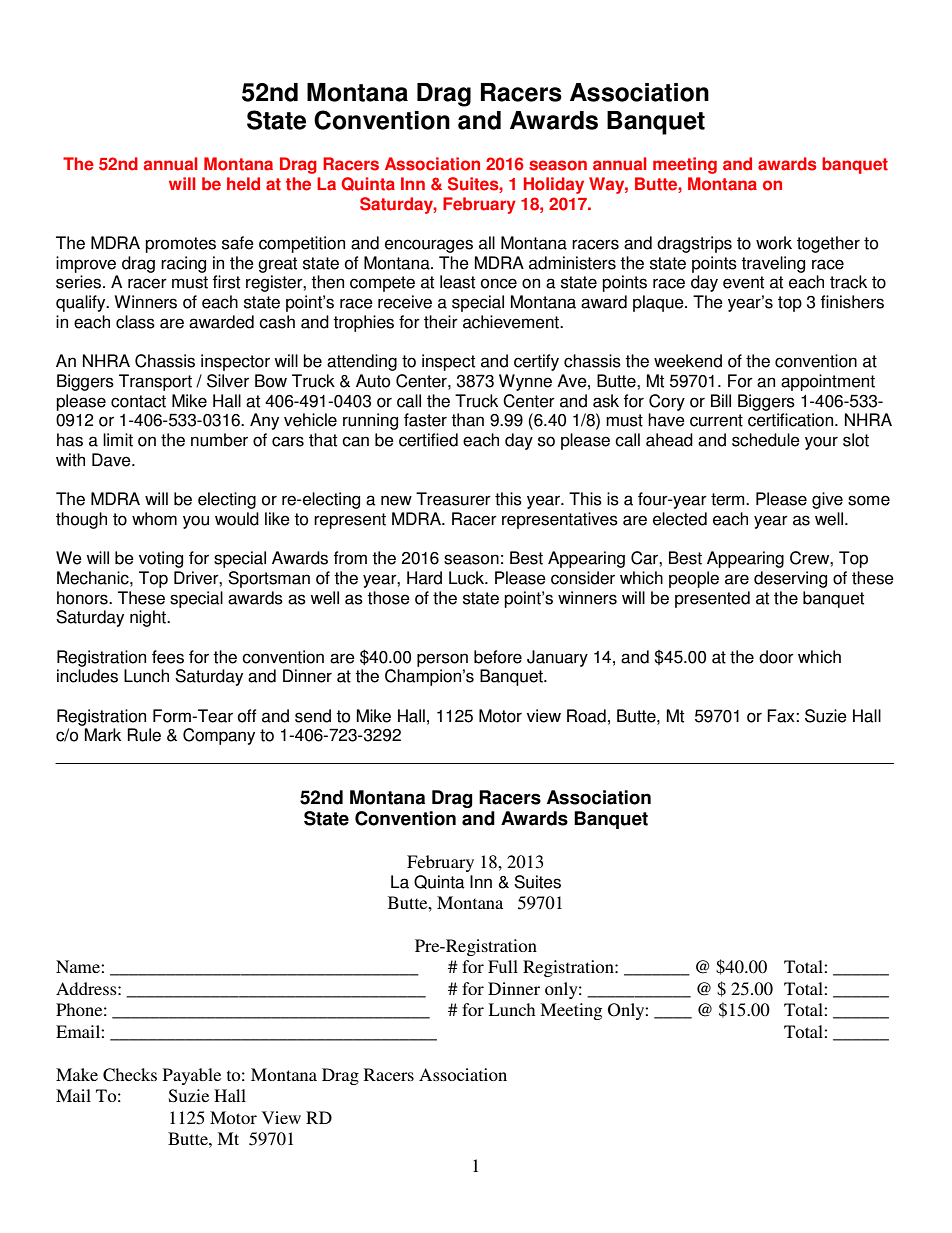  What do you see at coordinates (192, 1076) in the screenshot?
I see `Payable` at bounding box center [192, 1076].
